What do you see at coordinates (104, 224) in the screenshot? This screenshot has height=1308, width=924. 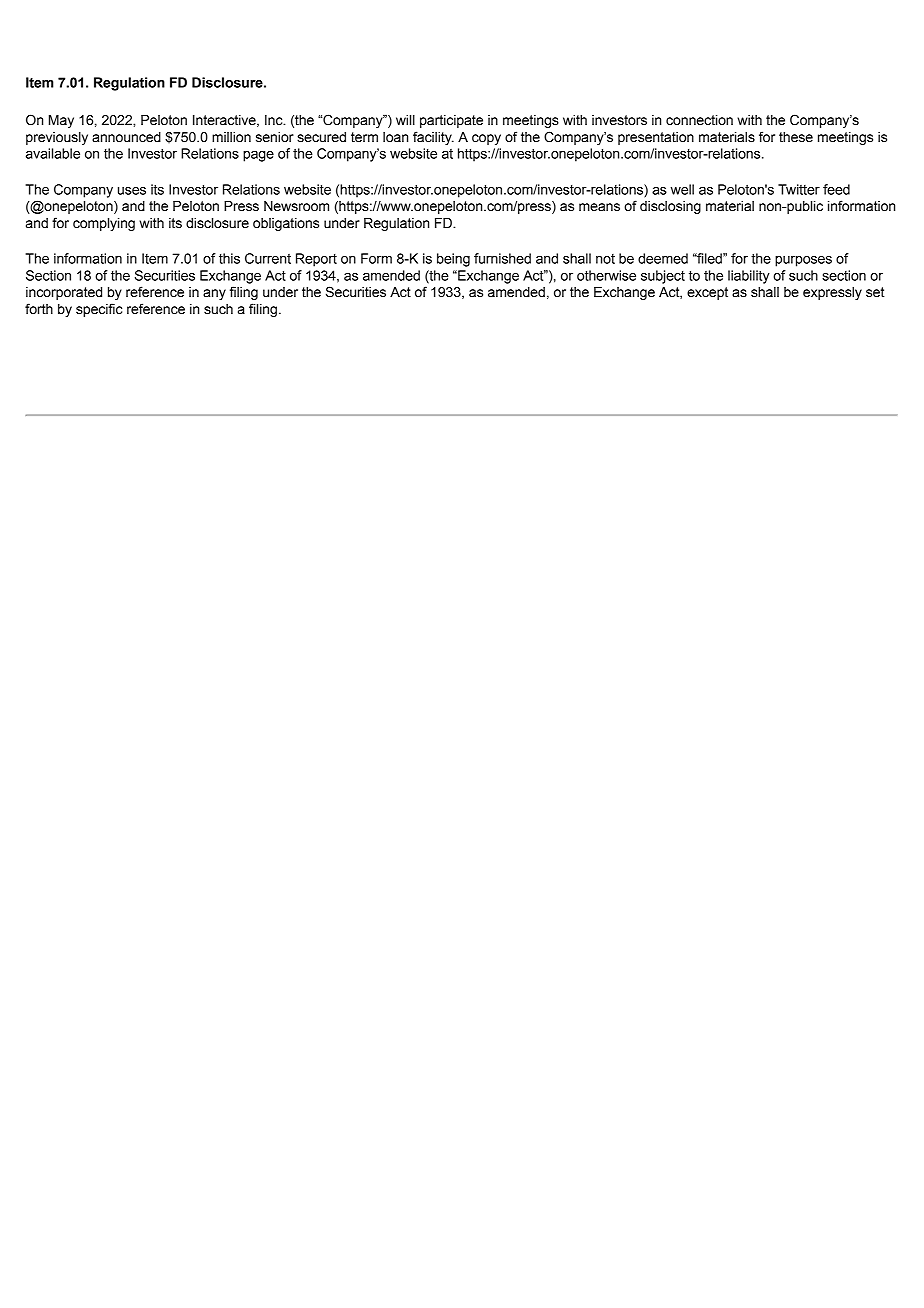 I see `complying` at bounding box center [104, 224].
